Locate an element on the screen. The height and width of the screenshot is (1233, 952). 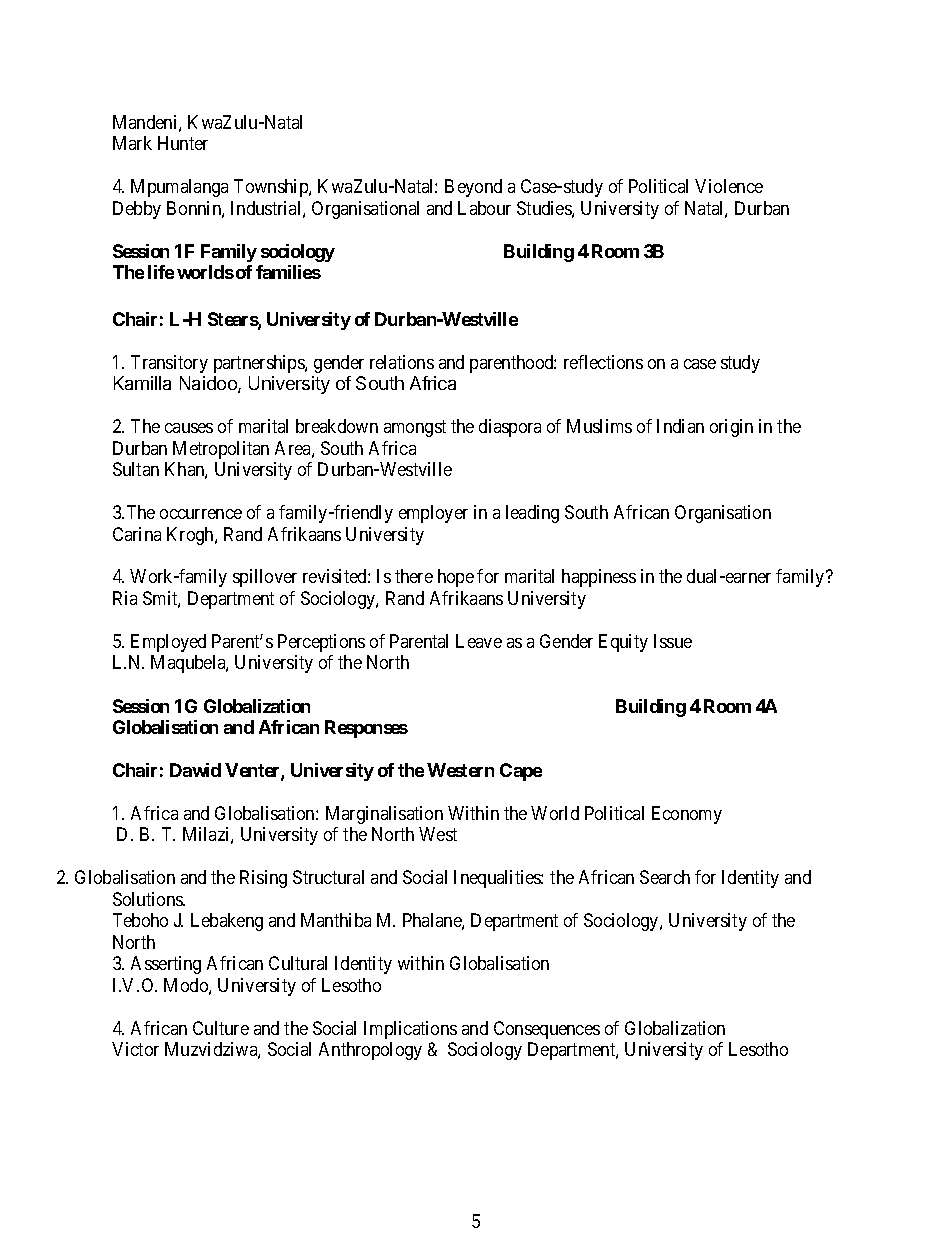
Issue is located at coordinates (673, 641).
